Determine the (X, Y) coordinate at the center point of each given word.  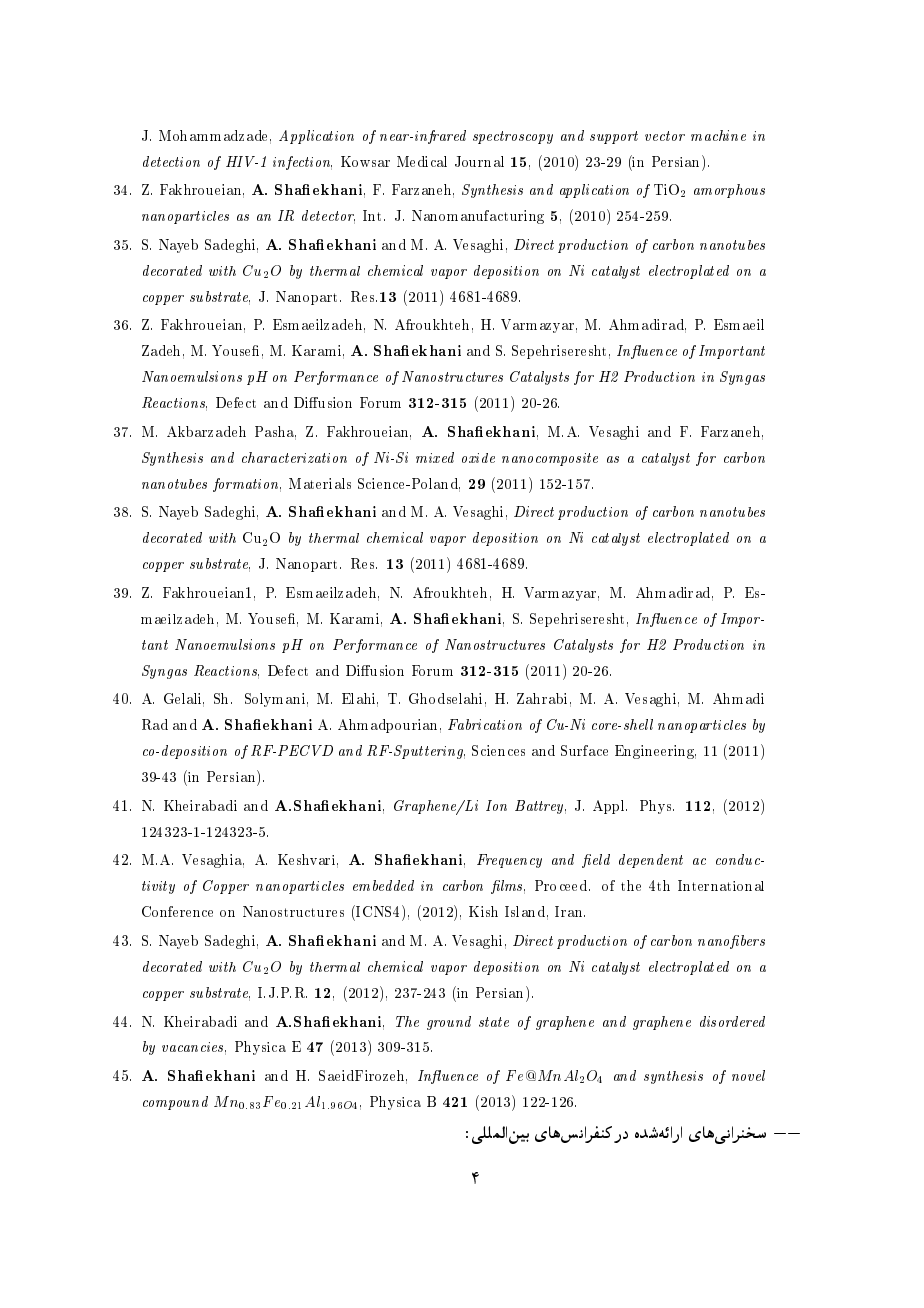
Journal (479, 161)
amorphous (729, 191)
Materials (320, 483)
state (494, 1022)
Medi (412, 161)
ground (449, 1023)
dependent (651, 861)
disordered (732, 1021)
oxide (478, 458)
